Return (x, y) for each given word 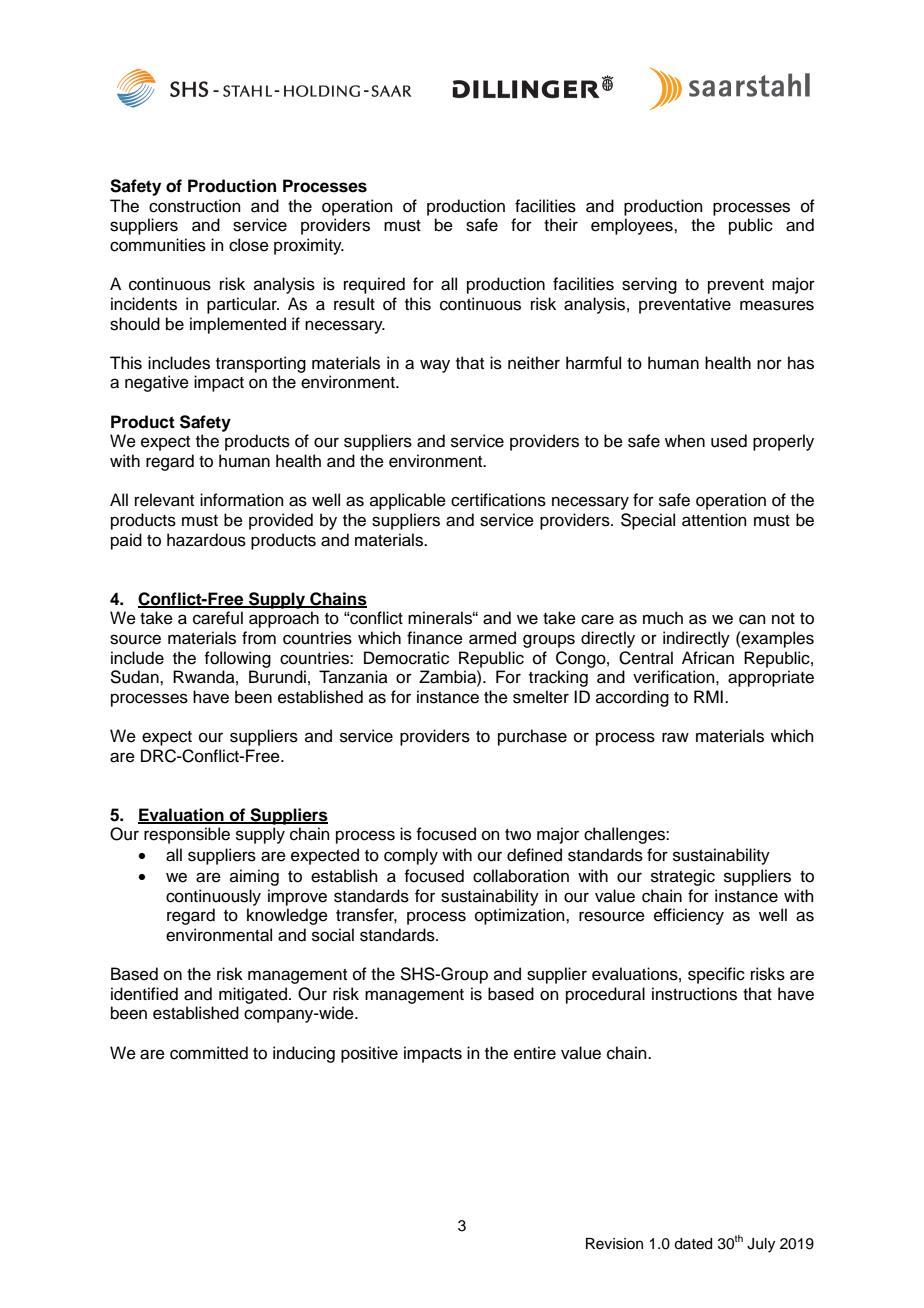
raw (675, 737)
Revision (614, 1244)
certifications (498, 500)
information (242, 500)
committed (209, 1053)
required (374, 285)
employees (633, 226)
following (237, 659)
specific (716, 975)
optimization (521, 916)
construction (195, 206)
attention (714, 520)
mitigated (253, 995)
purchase (532, 737)
